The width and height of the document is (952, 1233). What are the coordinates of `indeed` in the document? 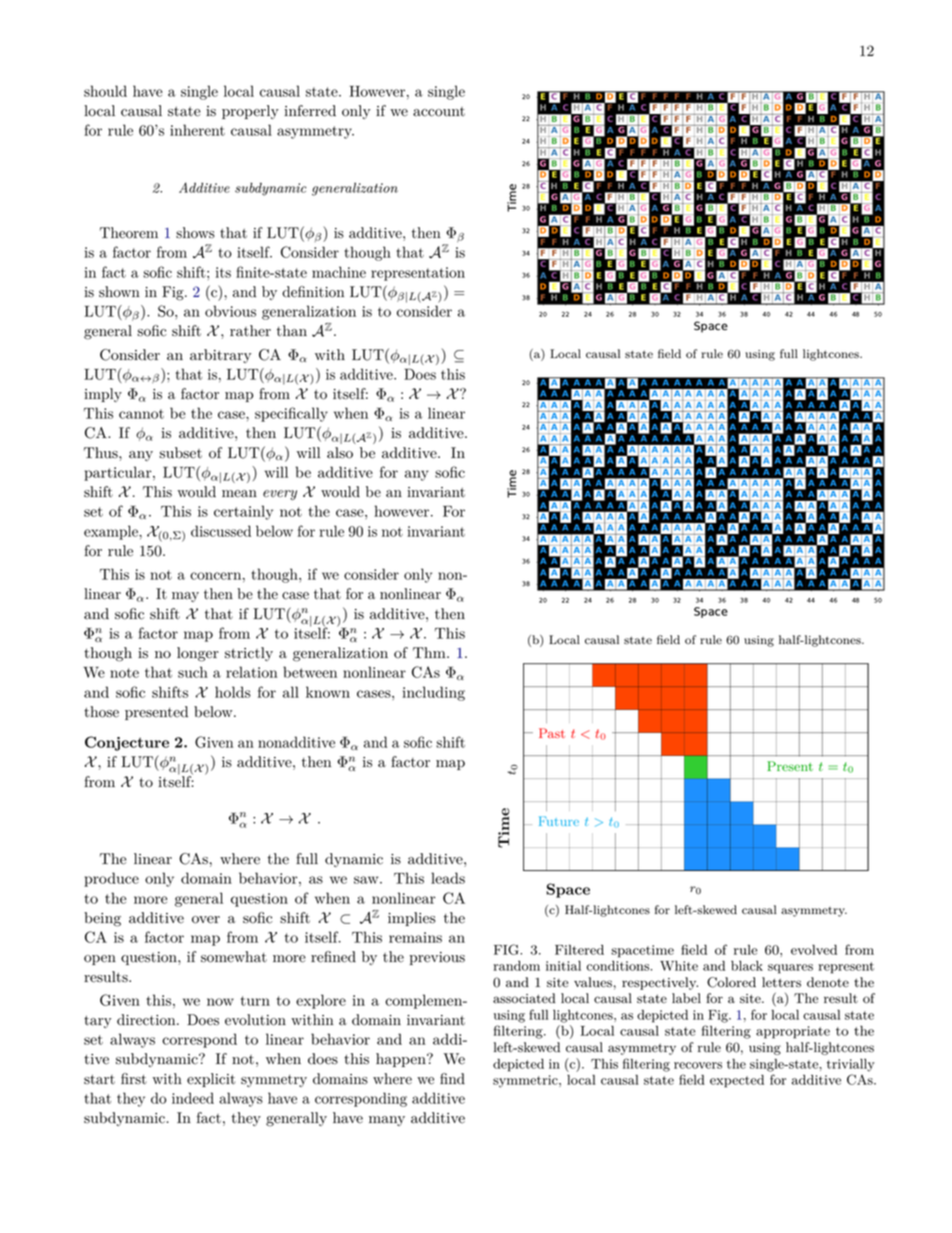 It's located at (193, 1098).
